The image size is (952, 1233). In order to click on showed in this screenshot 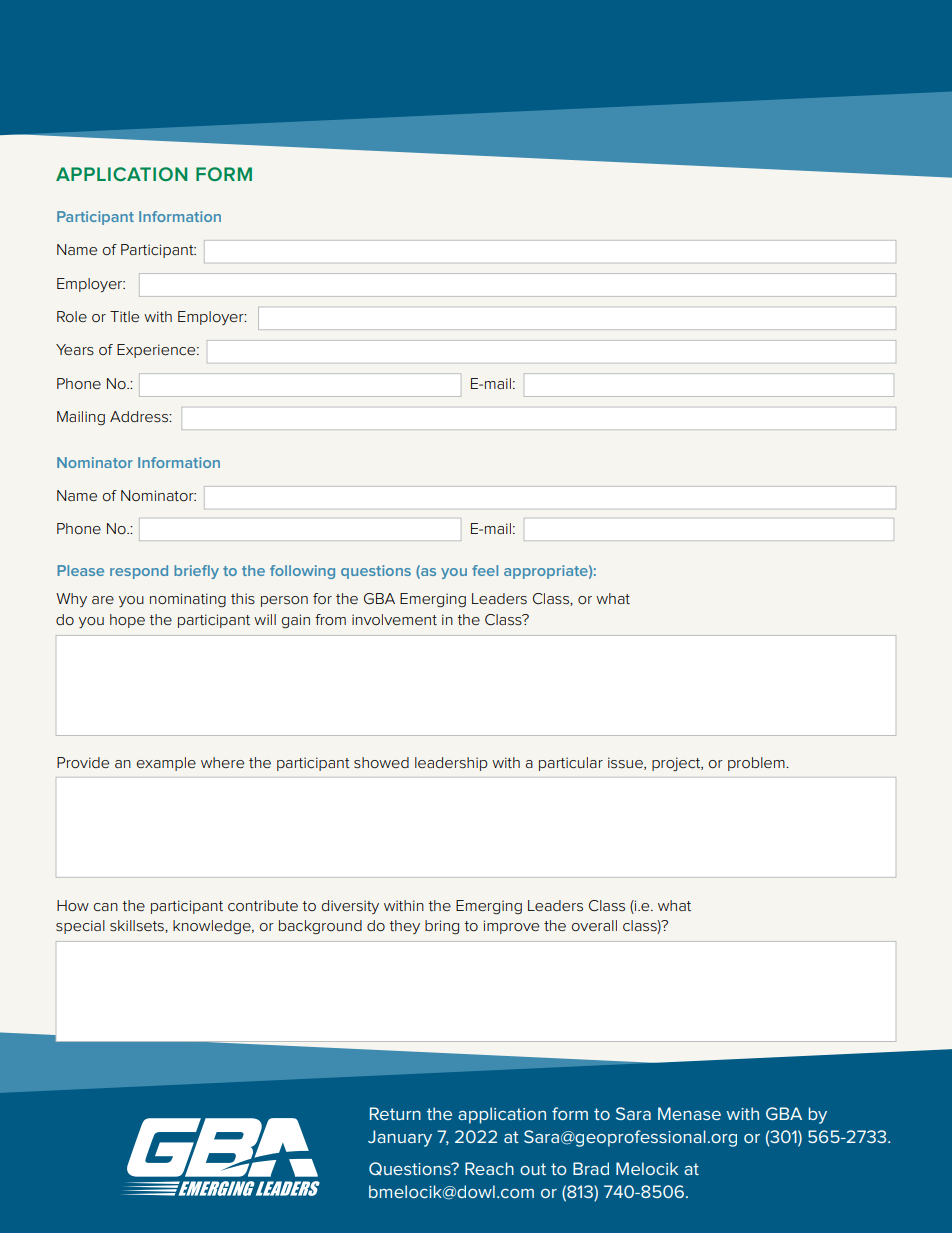, I will do `click(381, 763)`.
